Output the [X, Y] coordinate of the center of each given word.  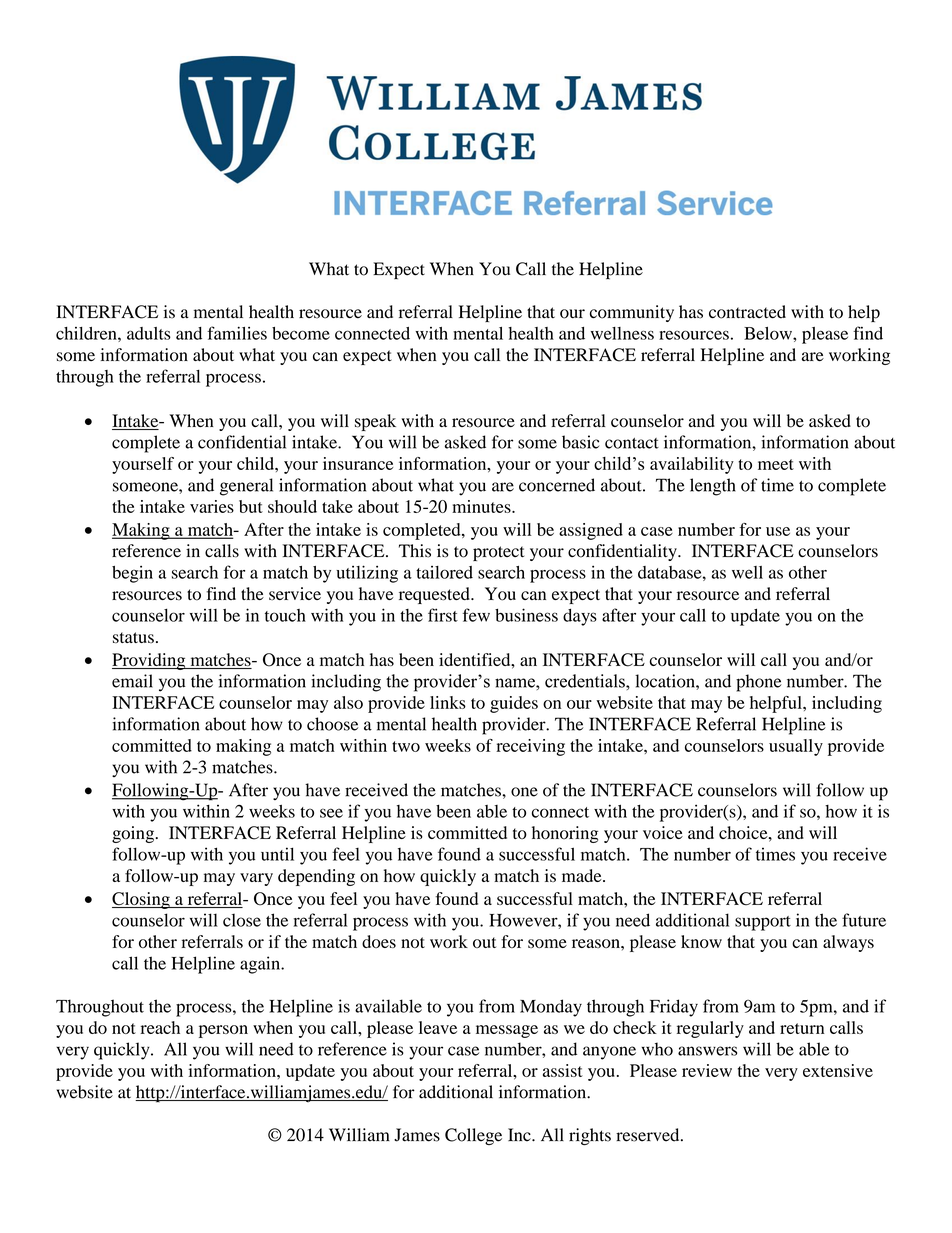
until [277, 854]
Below [769, 333]
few [476, 615]
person [223, 1031]
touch [285, 615]
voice [663, 833]
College [473, 1136]
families [237, 333]
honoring [565, 834]
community [632, 313]
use [778, 531]
